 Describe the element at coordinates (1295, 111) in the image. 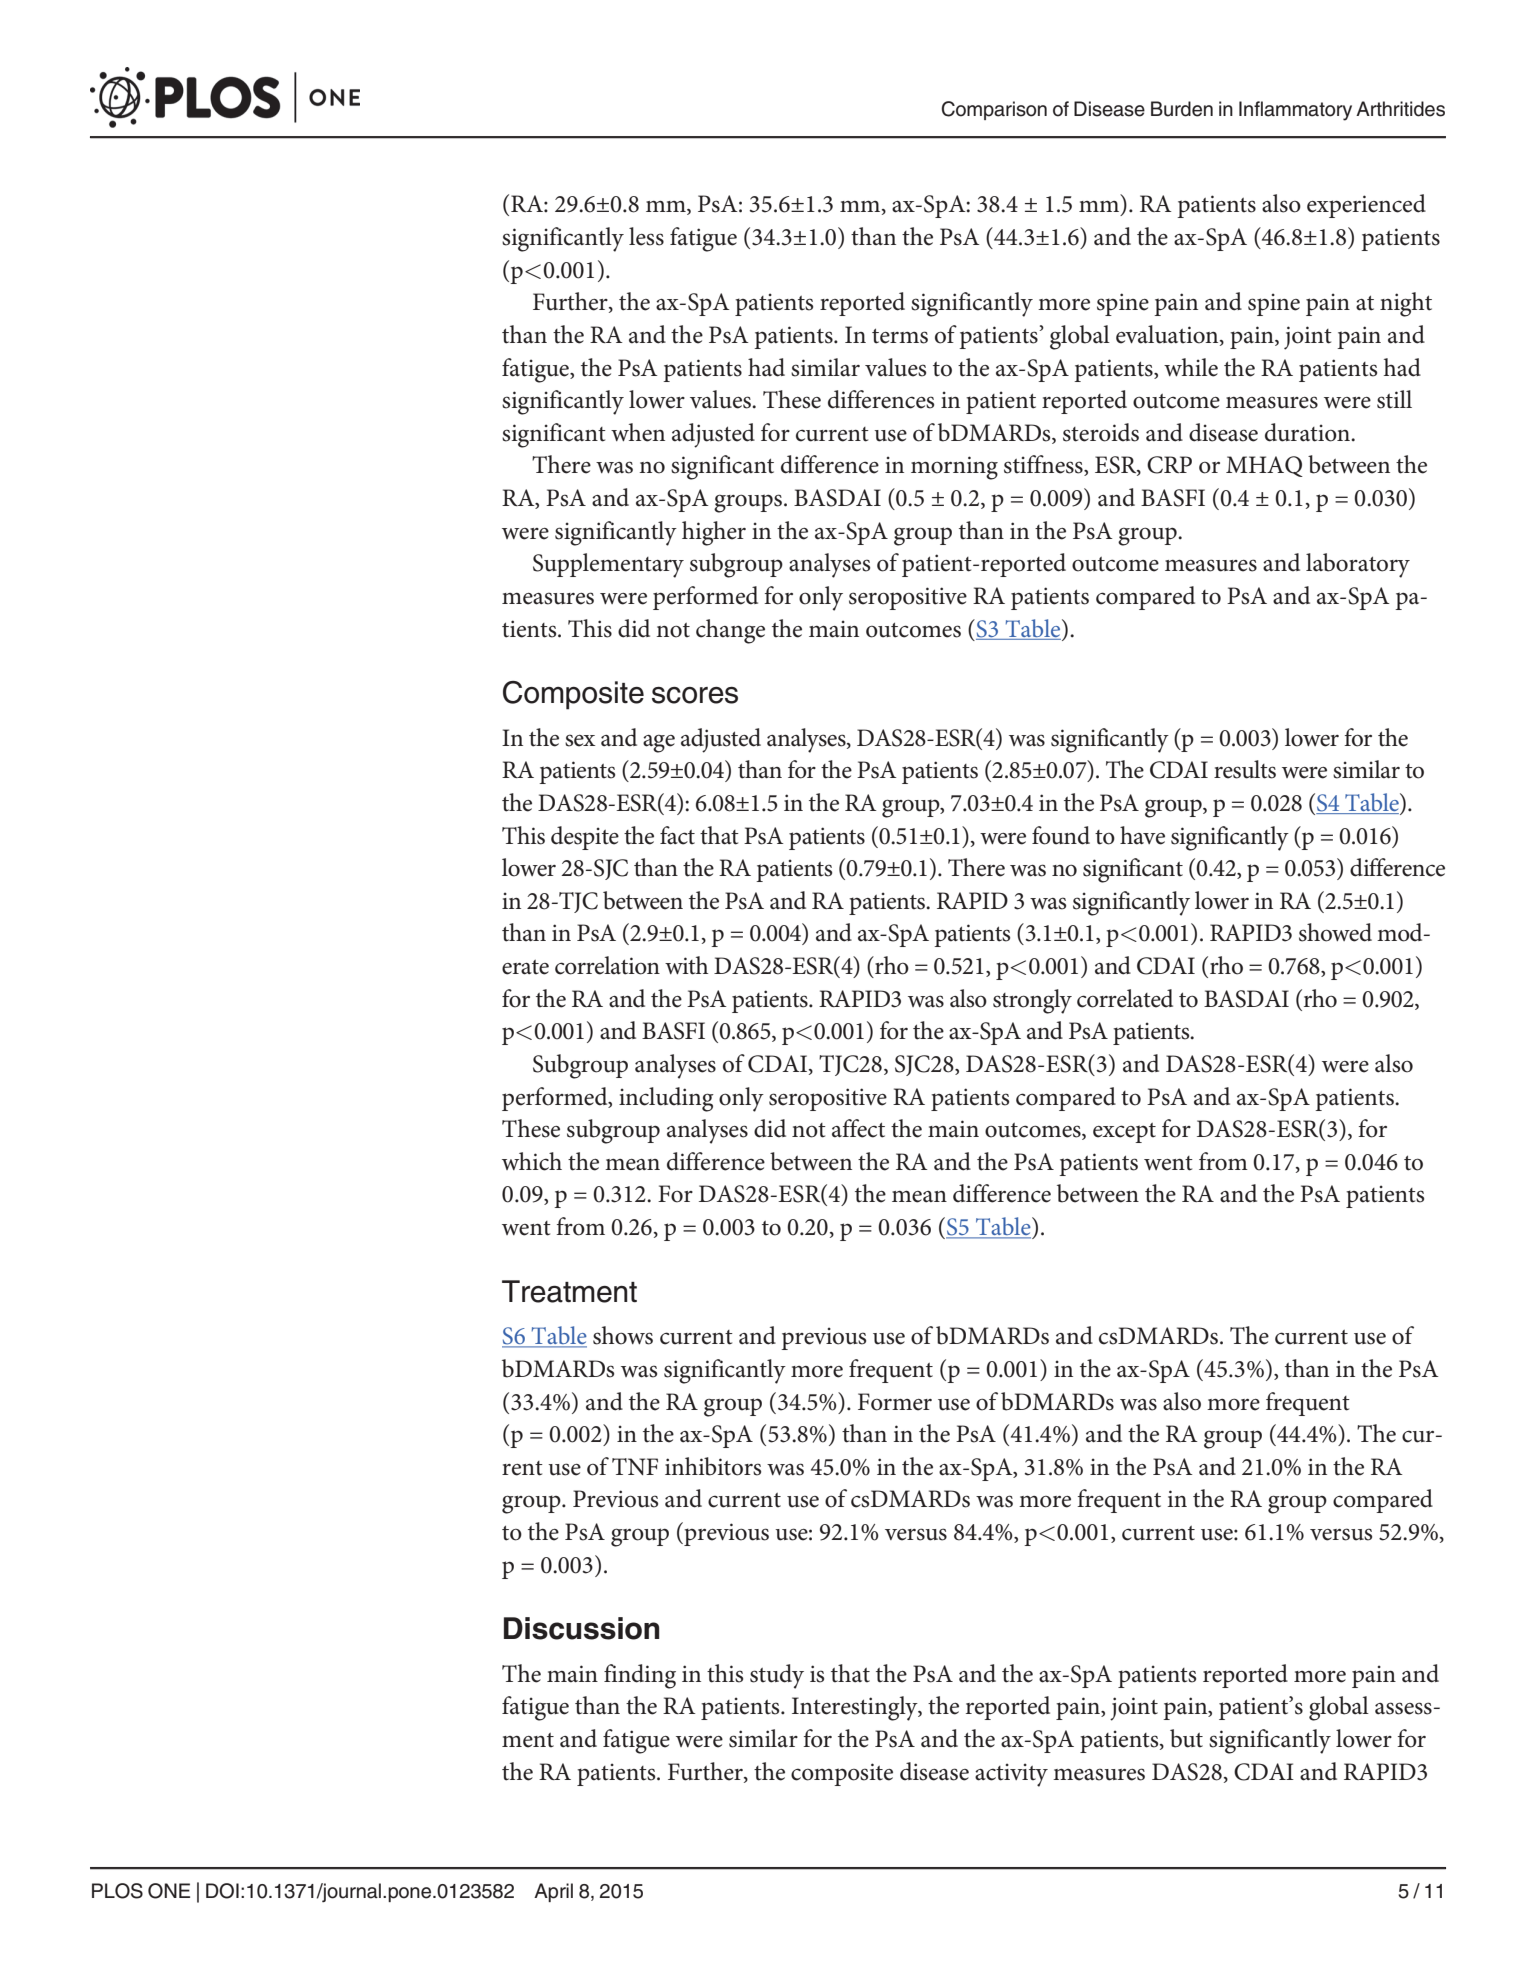

I see `Inflammatory` at that location.
